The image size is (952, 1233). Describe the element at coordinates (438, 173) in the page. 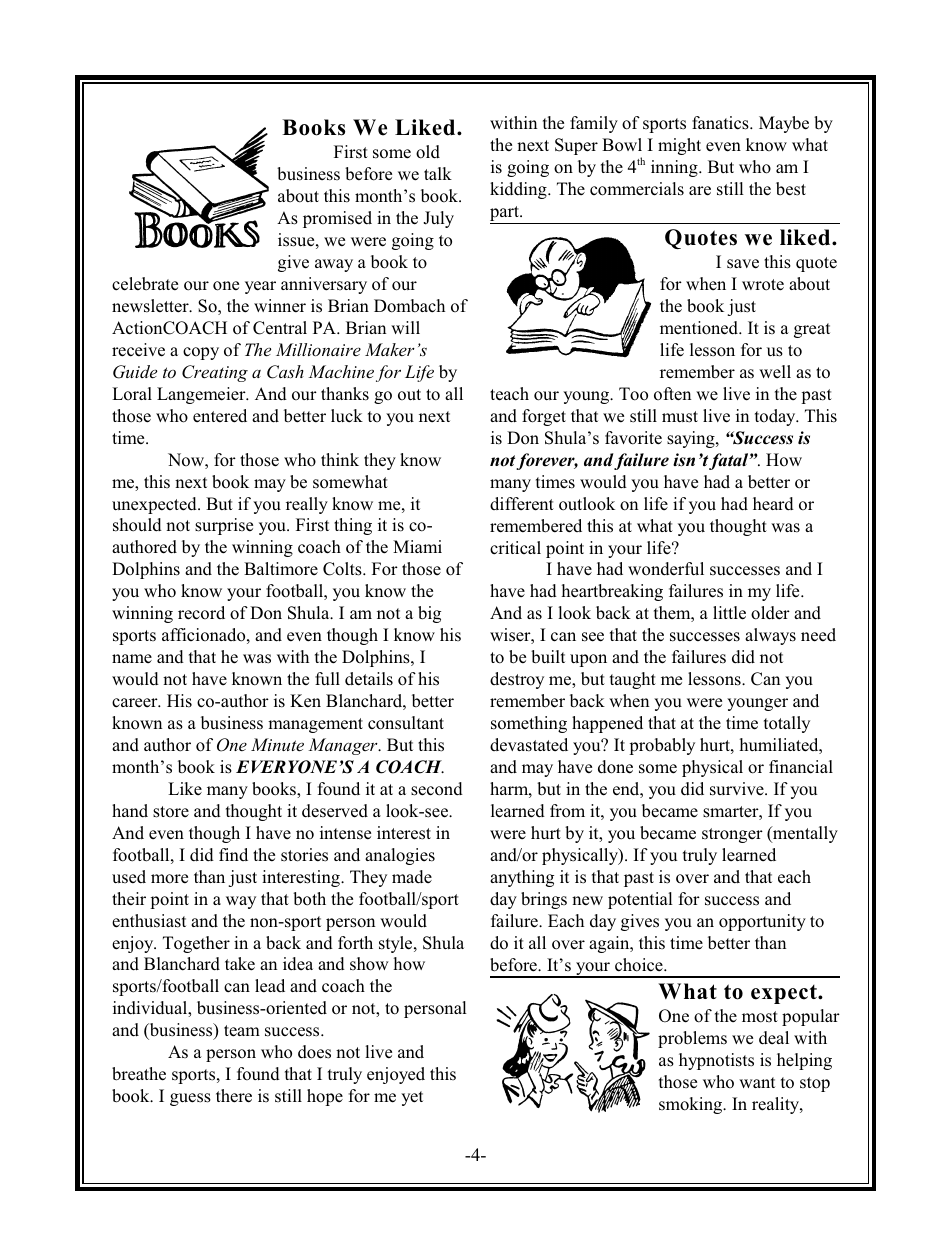

I see `talk` at that location.
